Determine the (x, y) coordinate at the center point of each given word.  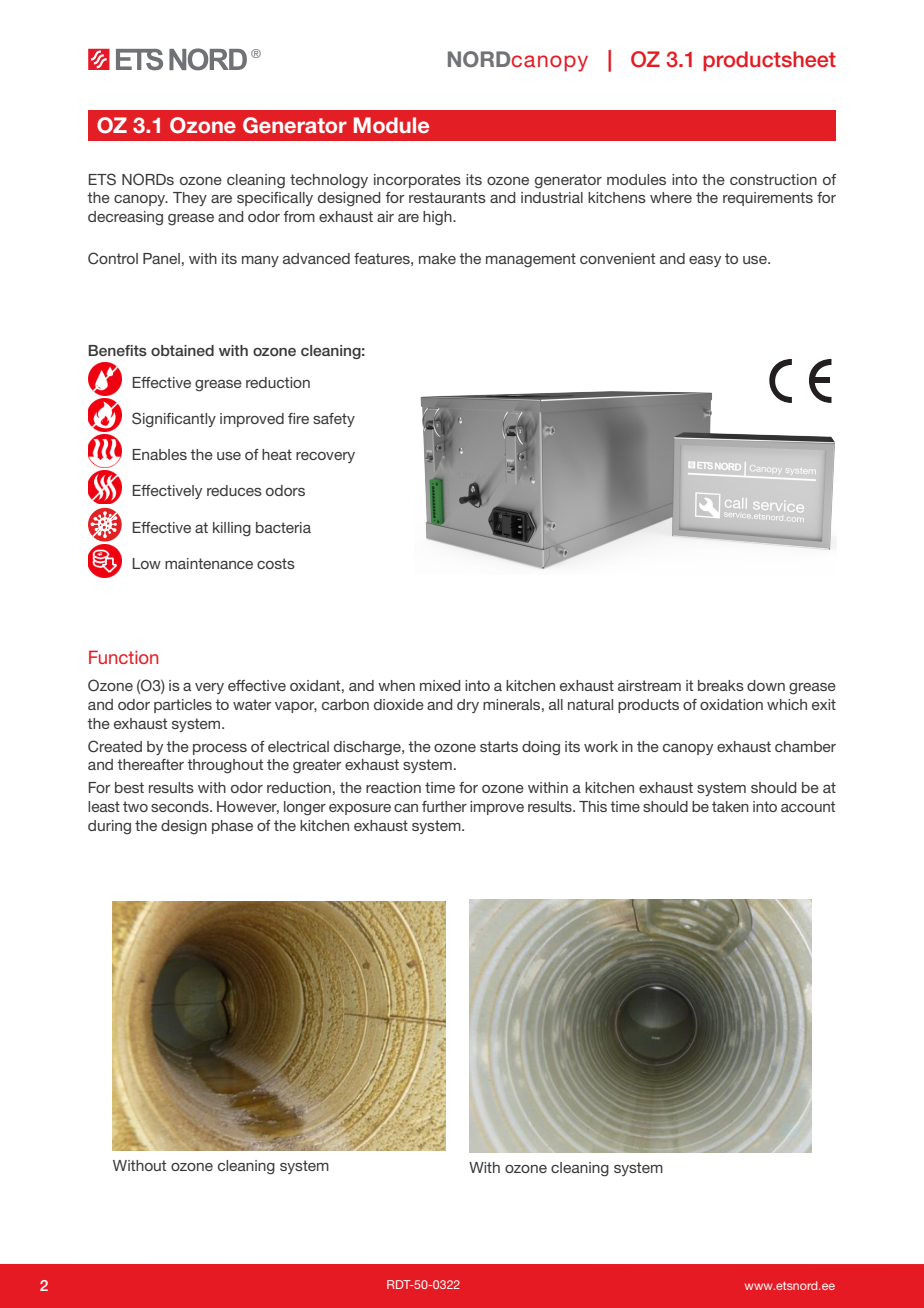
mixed (440, 685)
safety (334, 420)
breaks (721, 685)
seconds (181, 806)
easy (705, 261)
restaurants (447, 197)
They (190, 199)
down (766, 685)
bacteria (283, 527)
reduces (234, 490)
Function (123, 657)
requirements (768, 199)
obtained (182, 350)
